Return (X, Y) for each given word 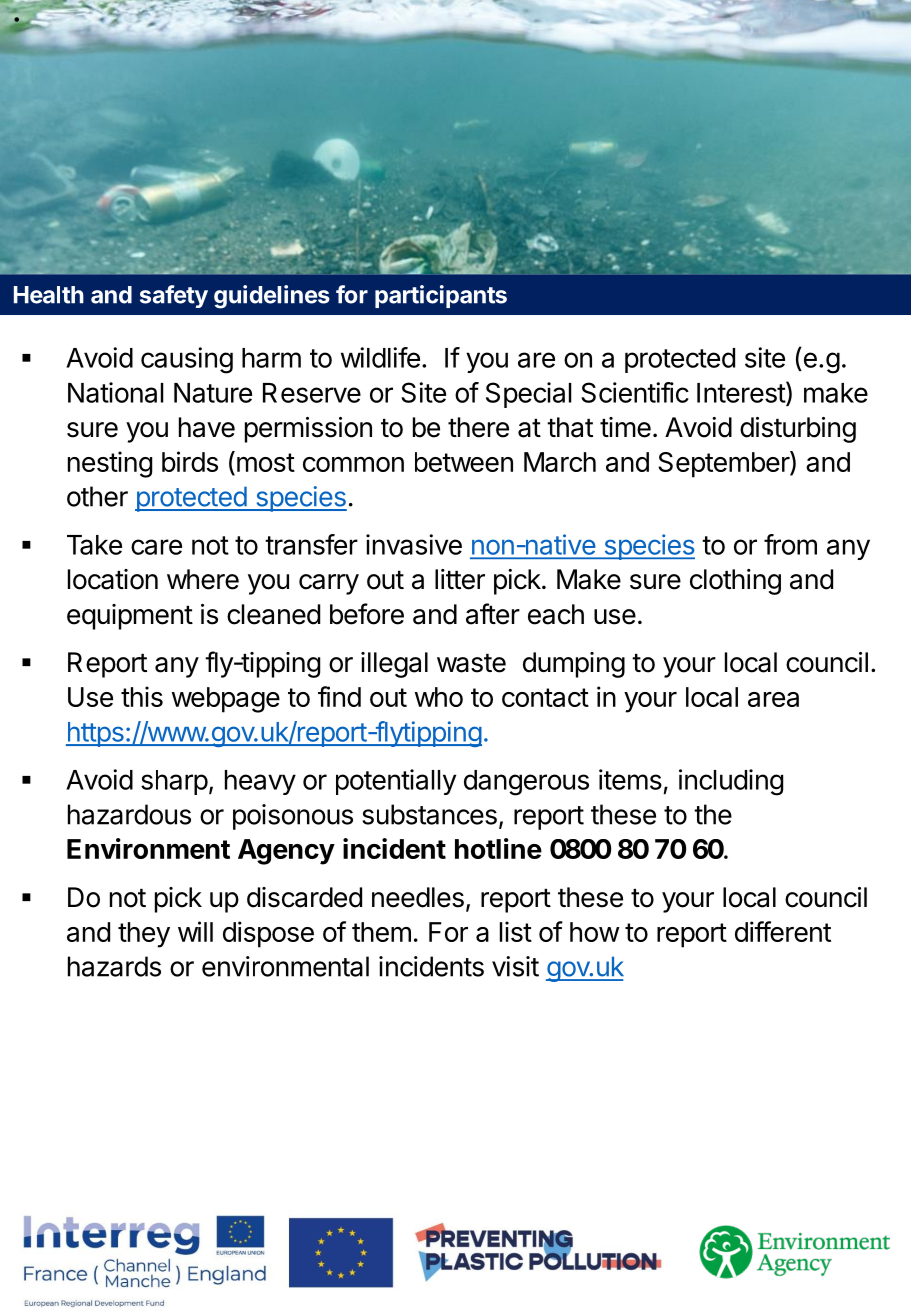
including (731, 782)
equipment (130, 617)
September (724, 464)
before (367, 614)
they (144, 935)
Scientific (635, 392)
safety (174, 296)
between (464, 462)
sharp (174, 782)
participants (441, 296)
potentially (396, 782)
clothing (735, 582)
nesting (110, 464)
